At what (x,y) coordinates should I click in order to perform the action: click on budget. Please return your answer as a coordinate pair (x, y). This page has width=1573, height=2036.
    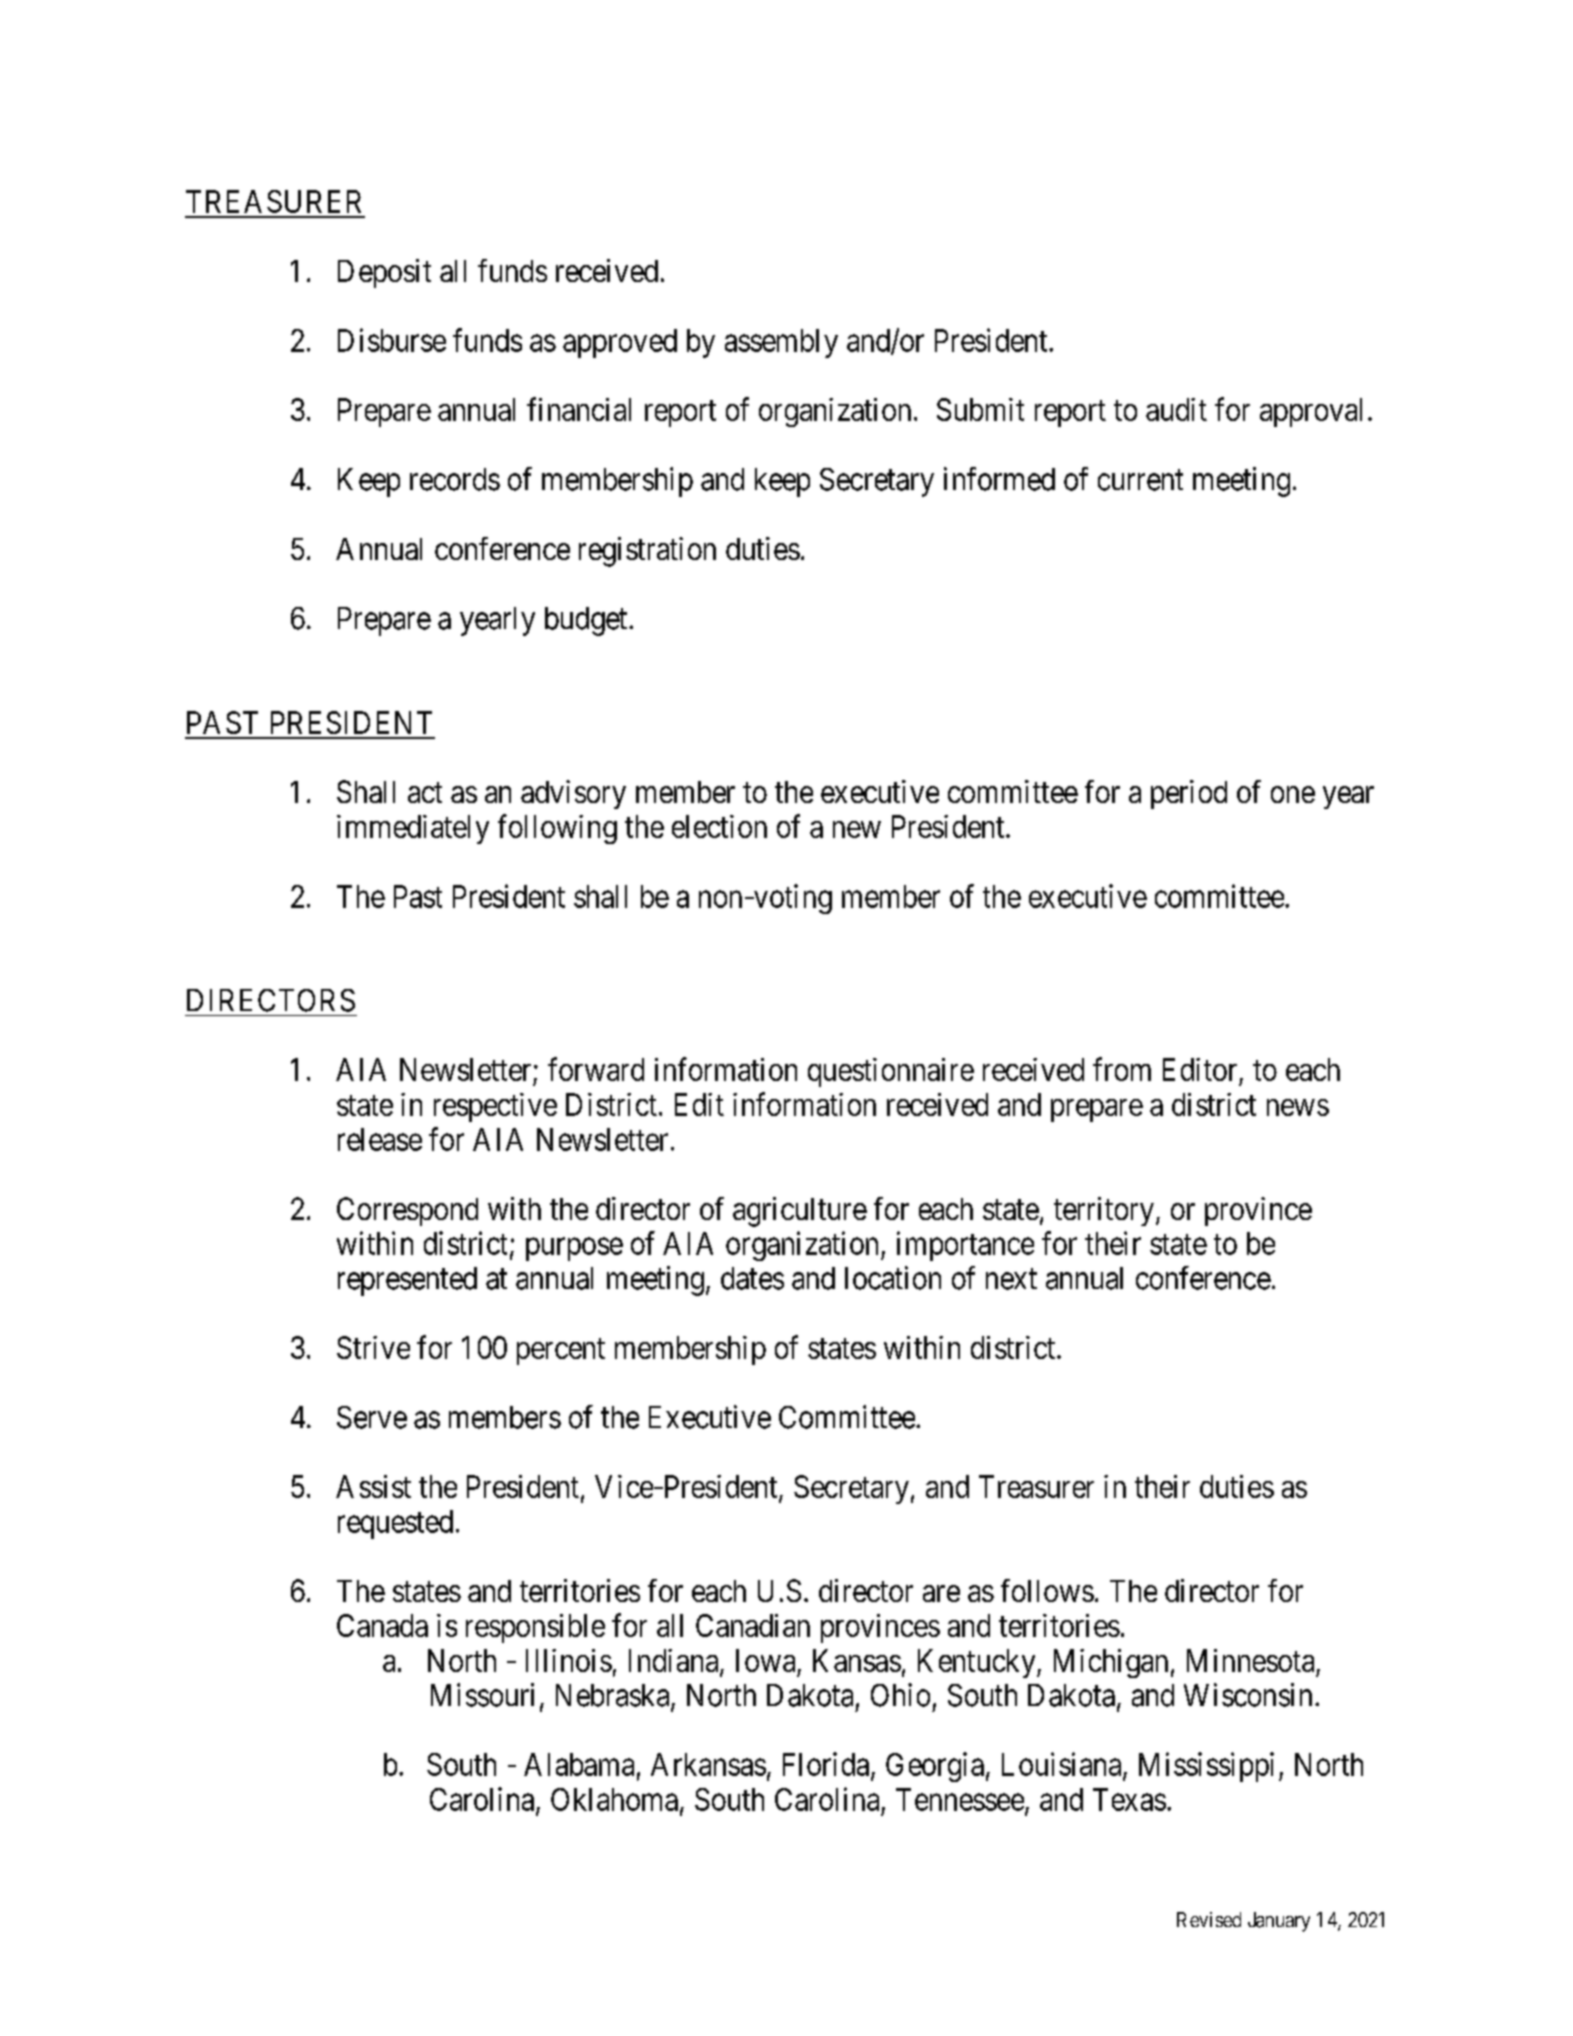
    Looking at the image, I should click on (587, 621).
